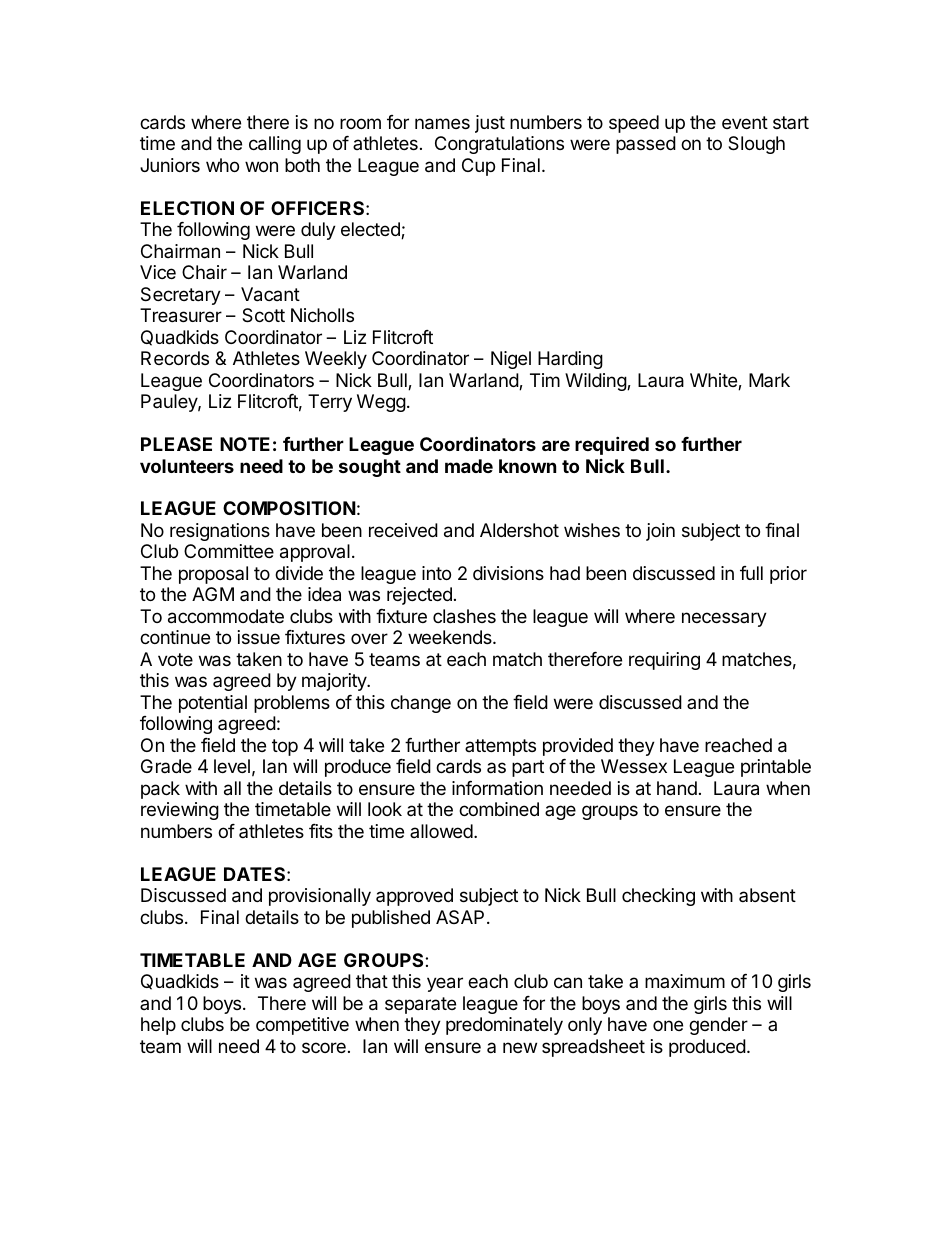  Describe the element at coordinates (213, 594) in the image. I see `AGM` at that location.
